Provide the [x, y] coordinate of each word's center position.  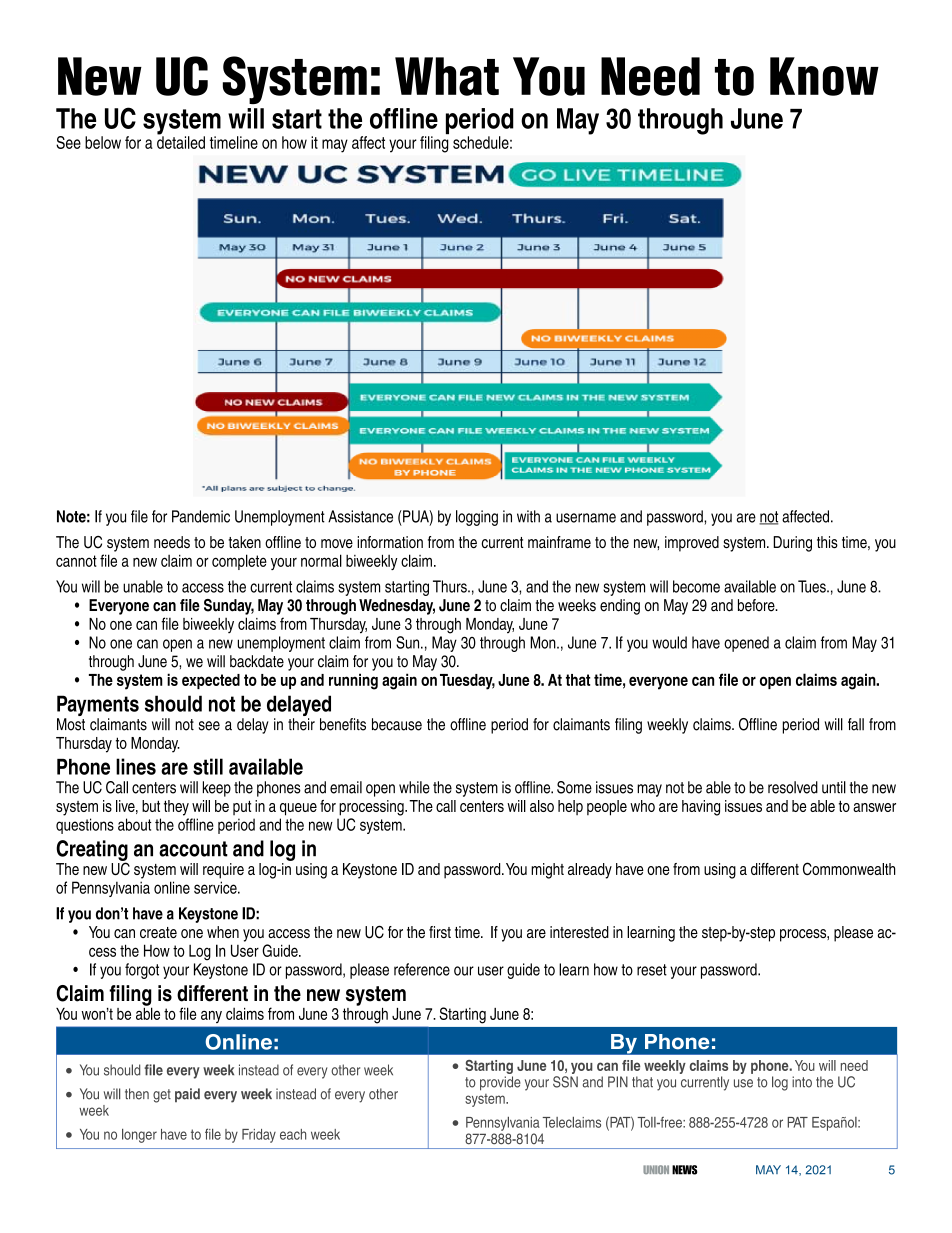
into [802, 1082]
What [447, 76]
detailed [181, 141]
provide [500, 1083]
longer [139, 1136]
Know [824, 76]
